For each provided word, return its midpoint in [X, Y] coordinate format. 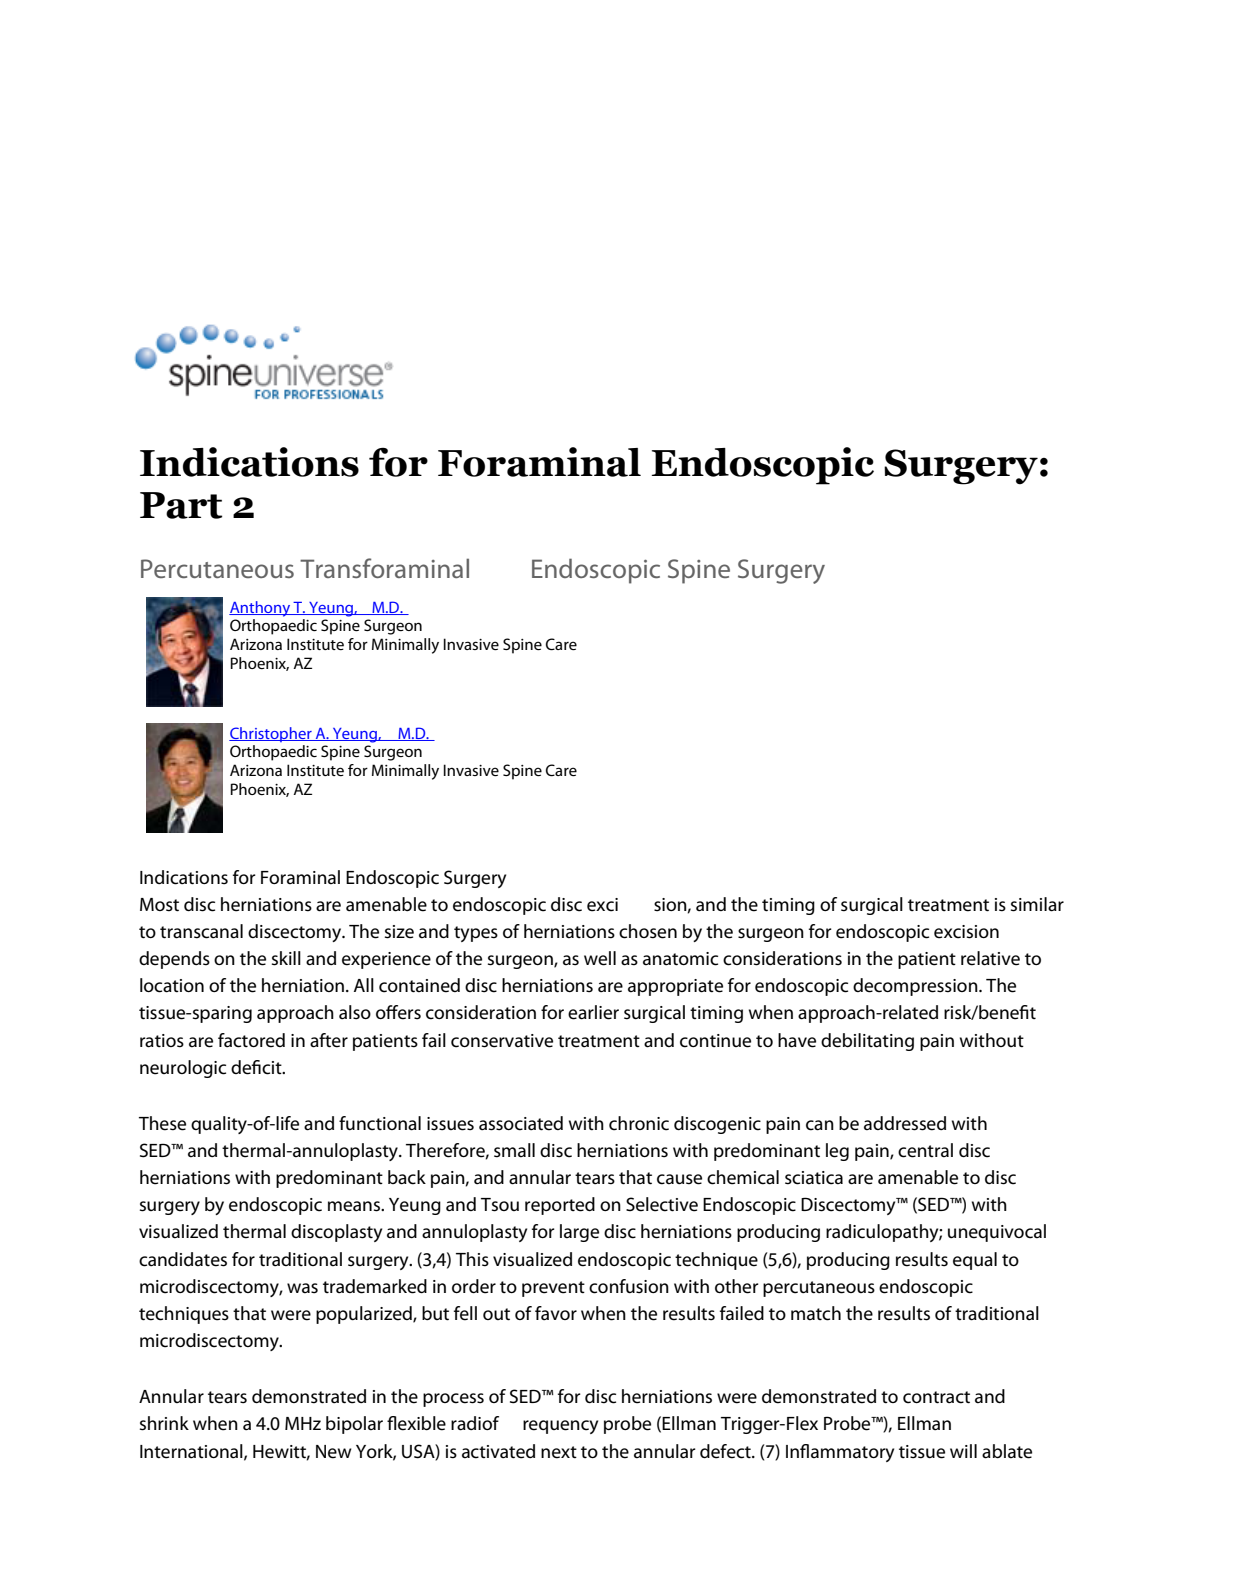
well [600, 958]
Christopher [271, 734]
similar [1037, 904]
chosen [648, 931]
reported [560, 1206]
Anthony [260, 609]
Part [181, 505]
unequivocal [997, 1233]
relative [990, 958]
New [334, 1452]
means [355, 1206]
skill [286, 958]
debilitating [867, 1042]
